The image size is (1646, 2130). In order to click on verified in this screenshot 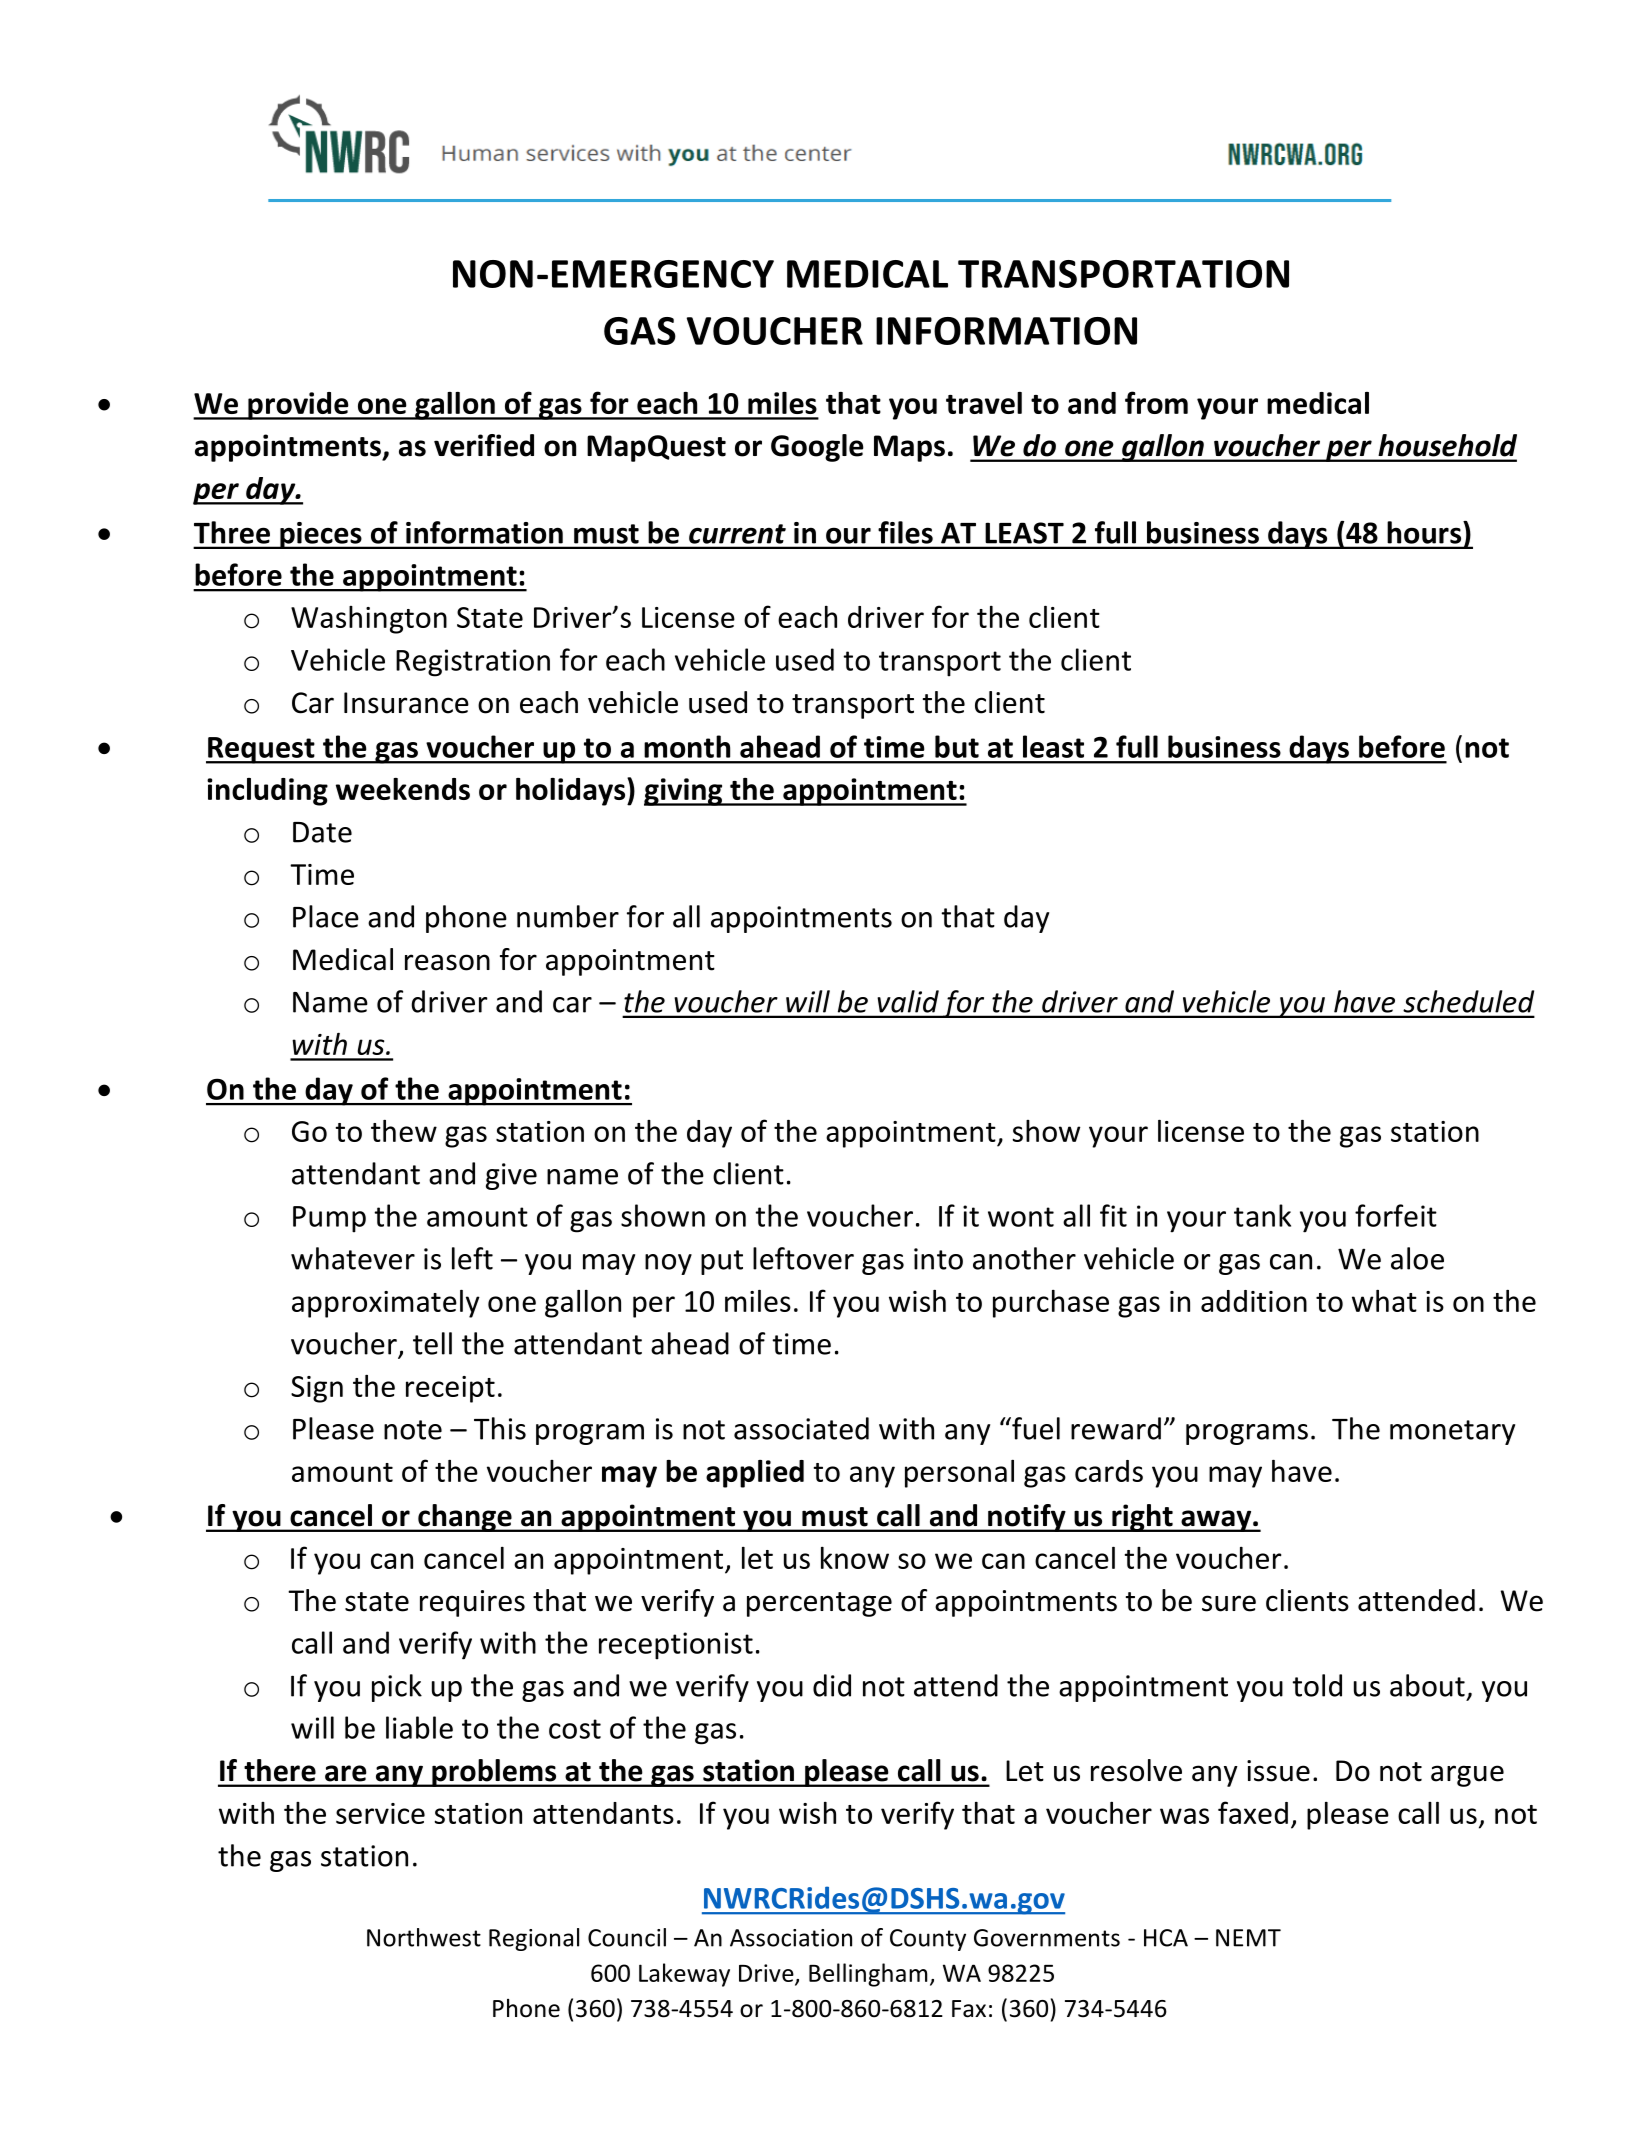, I will do `click(484, 445)`.
